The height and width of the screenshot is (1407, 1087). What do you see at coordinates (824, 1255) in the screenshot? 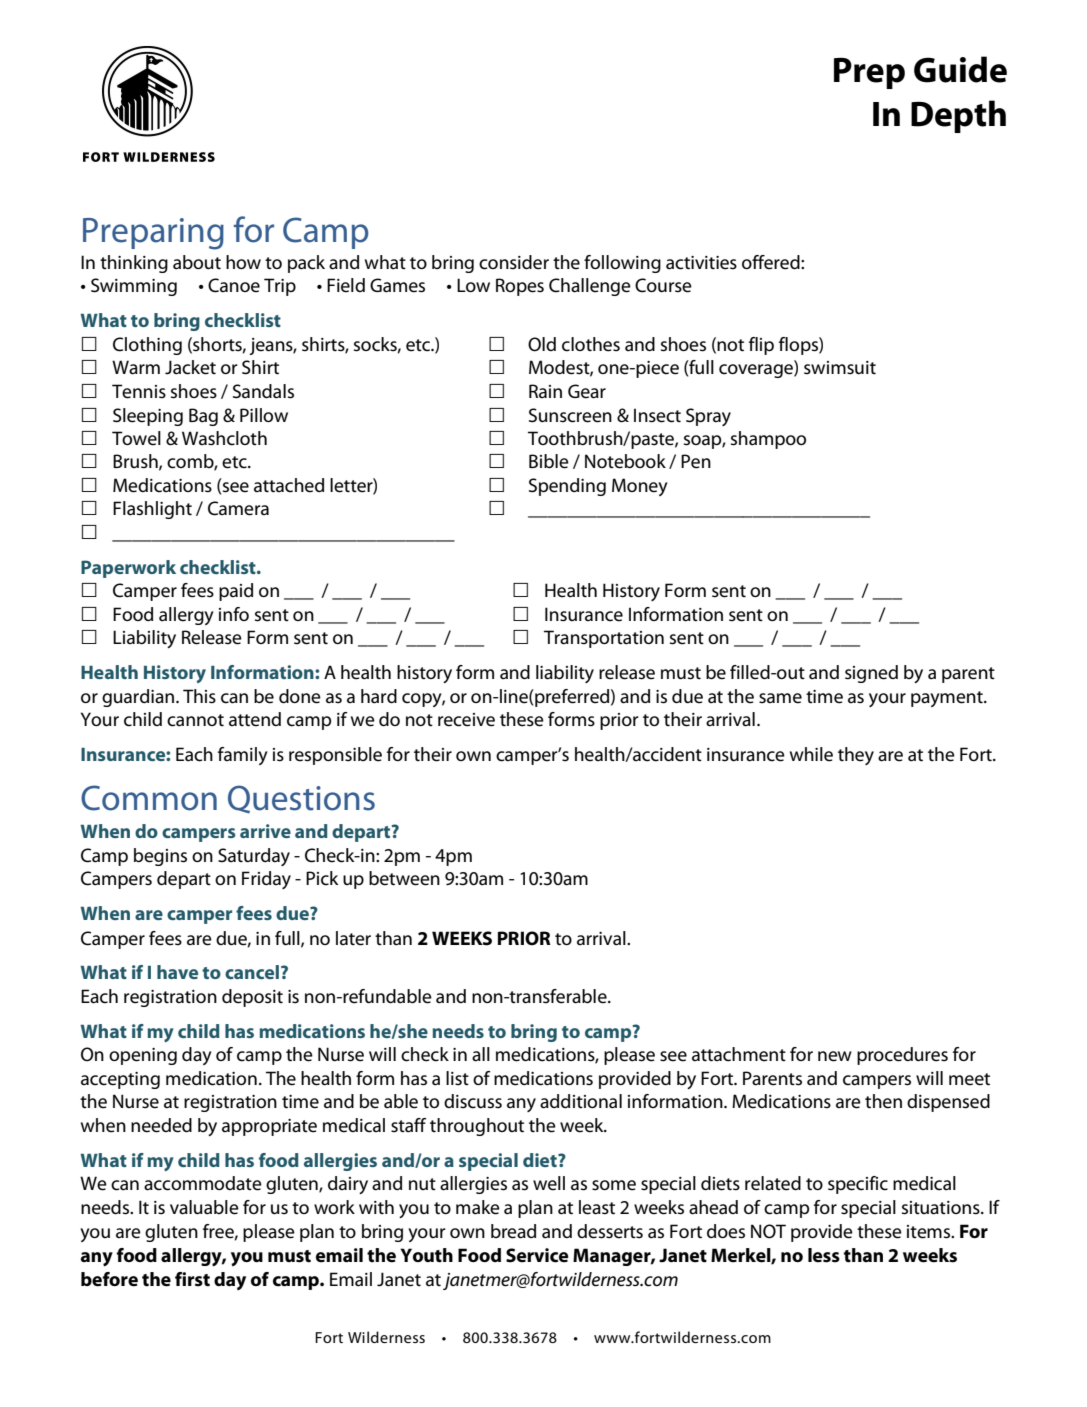
I see `less` at bounding box center [824, 1255].
